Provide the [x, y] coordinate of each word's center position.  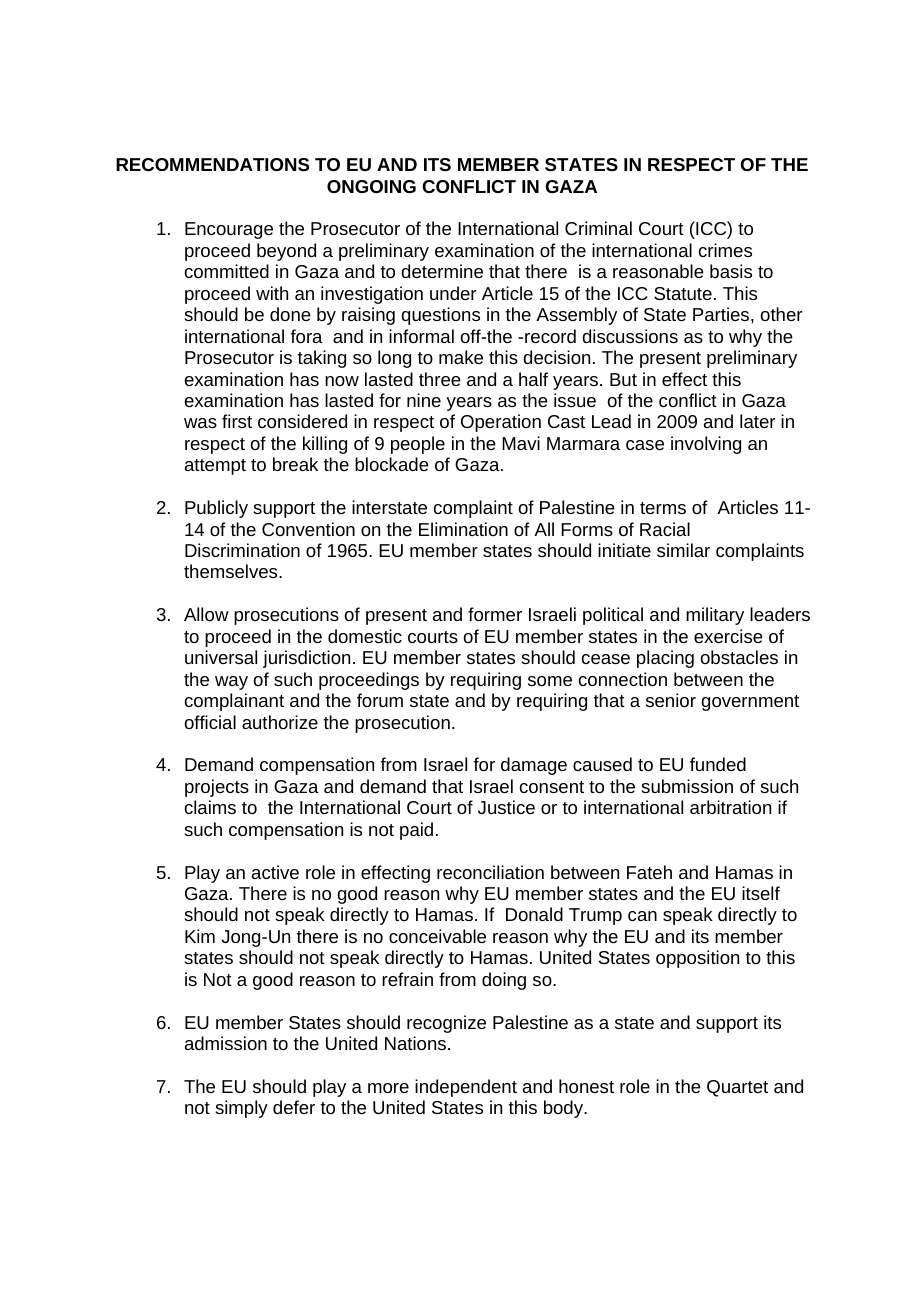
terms [663, 508]
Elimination [463, 529]
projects [217, 788]
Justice [506, 807]
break [295, 464]
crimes [725, 250]
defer [294, 1107]
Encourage [229, 230]
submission [687, 786]
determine [442, 271]
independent [466, 1088]
